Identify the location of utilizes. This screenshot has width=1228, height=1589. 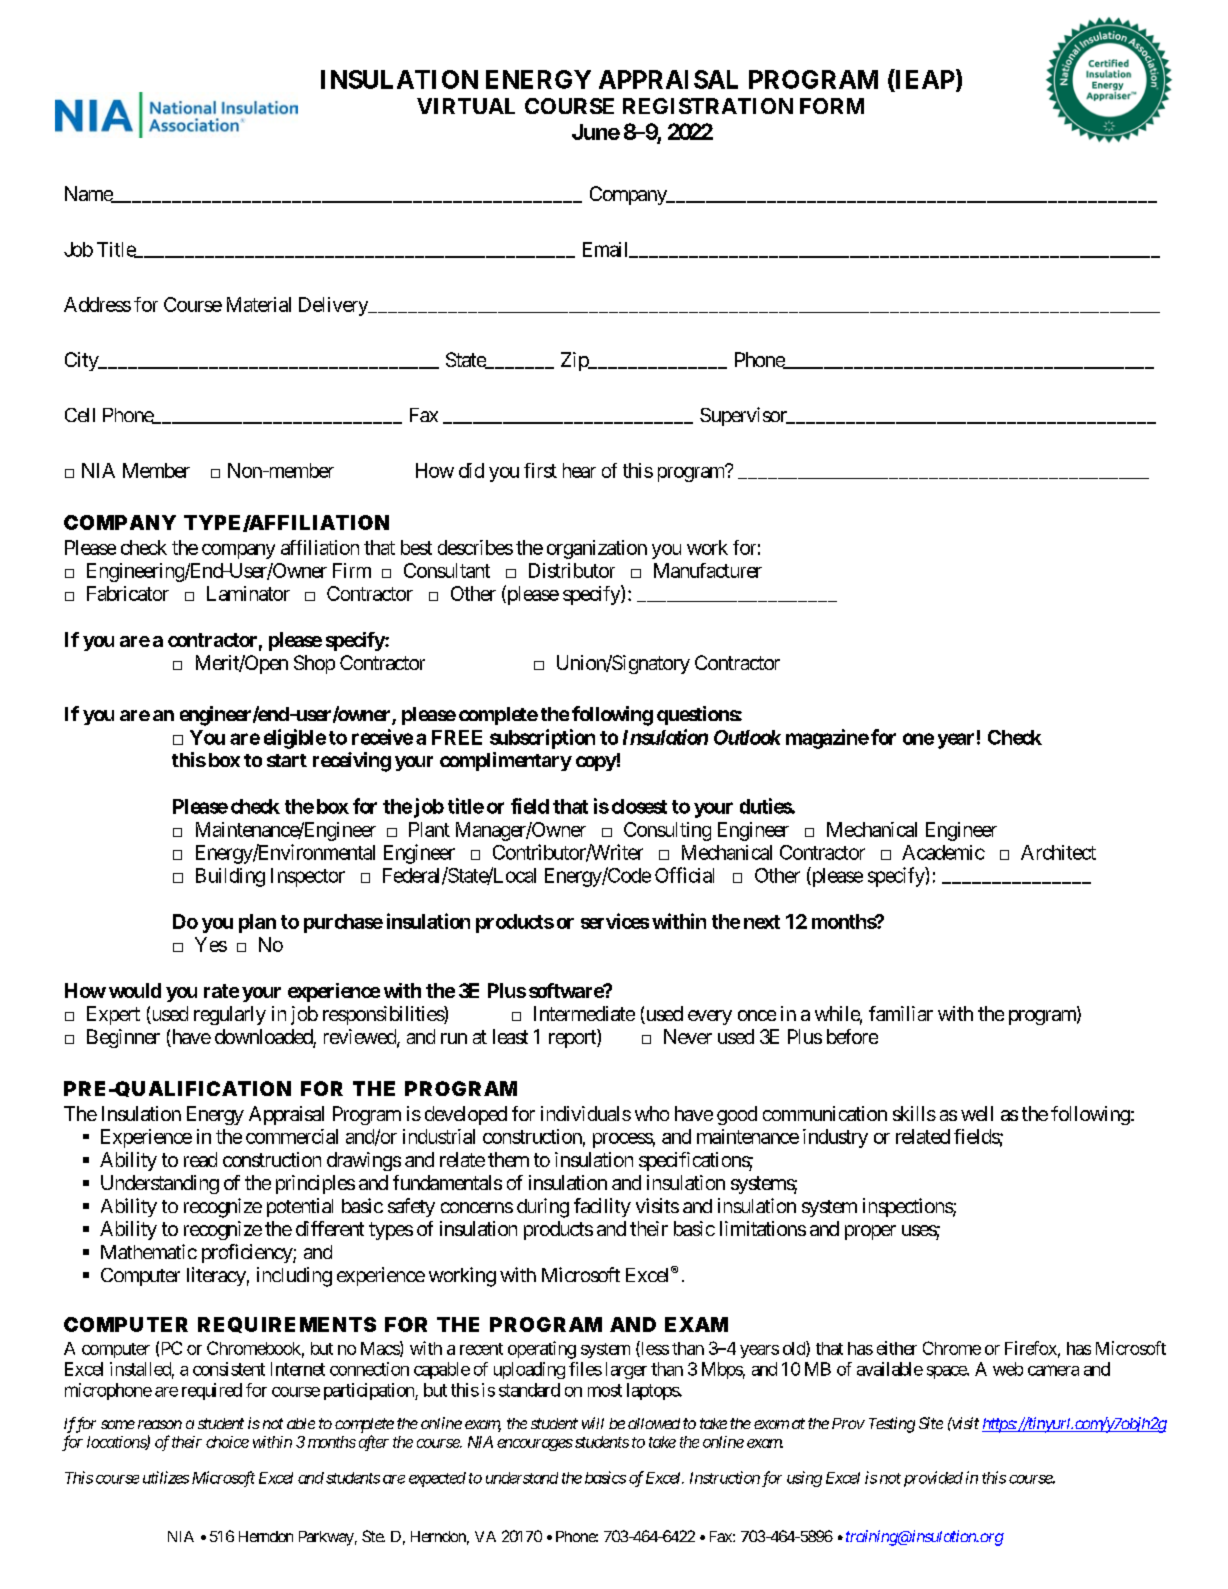
(166, 1477).
